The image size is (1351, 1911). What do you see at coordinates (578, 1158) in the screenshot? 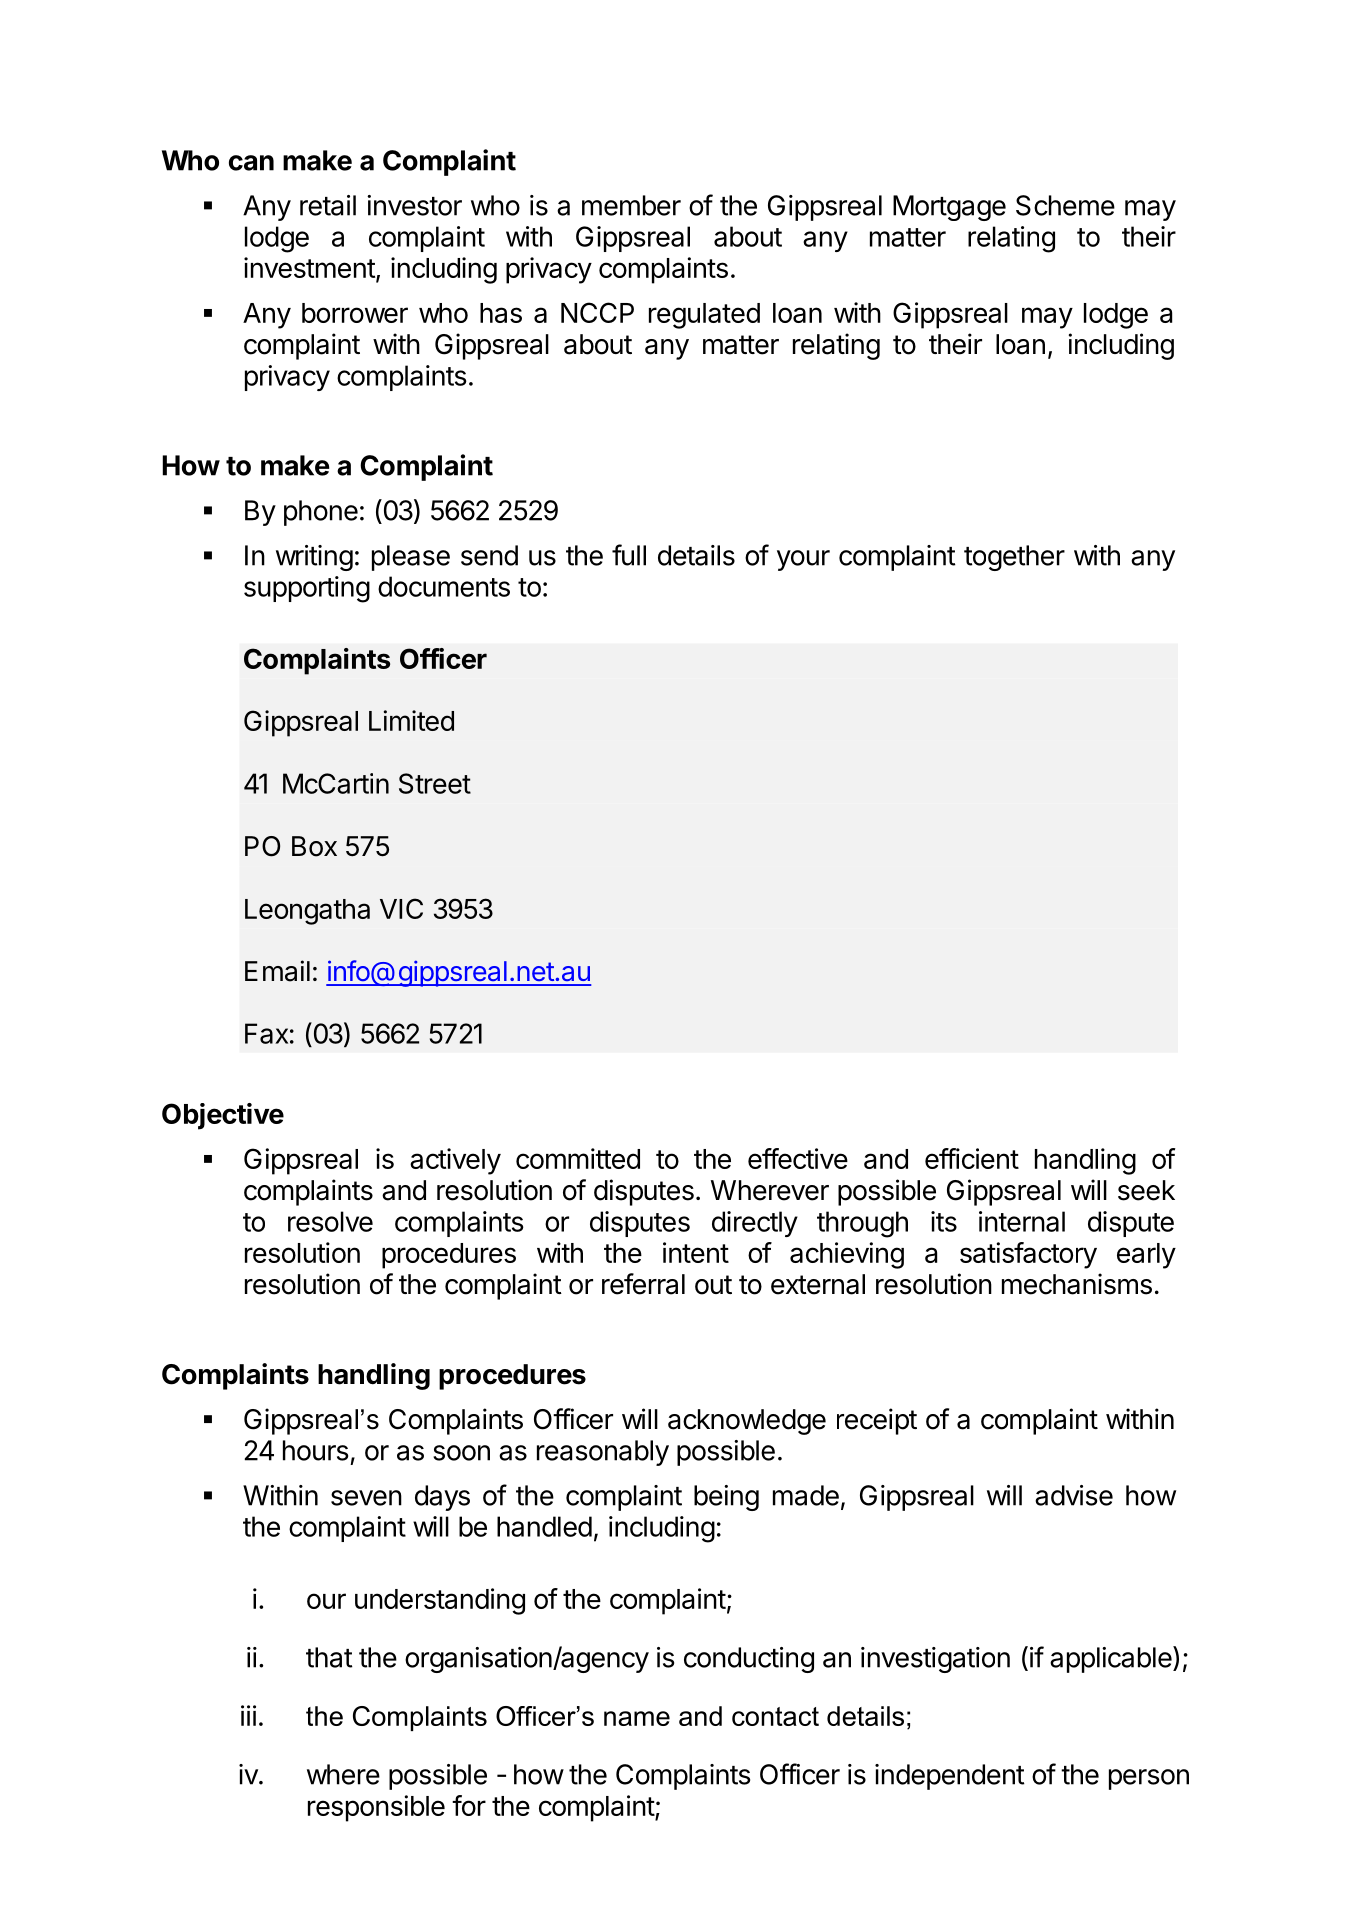
I see `committed` at bounding box center [578, 1158].
